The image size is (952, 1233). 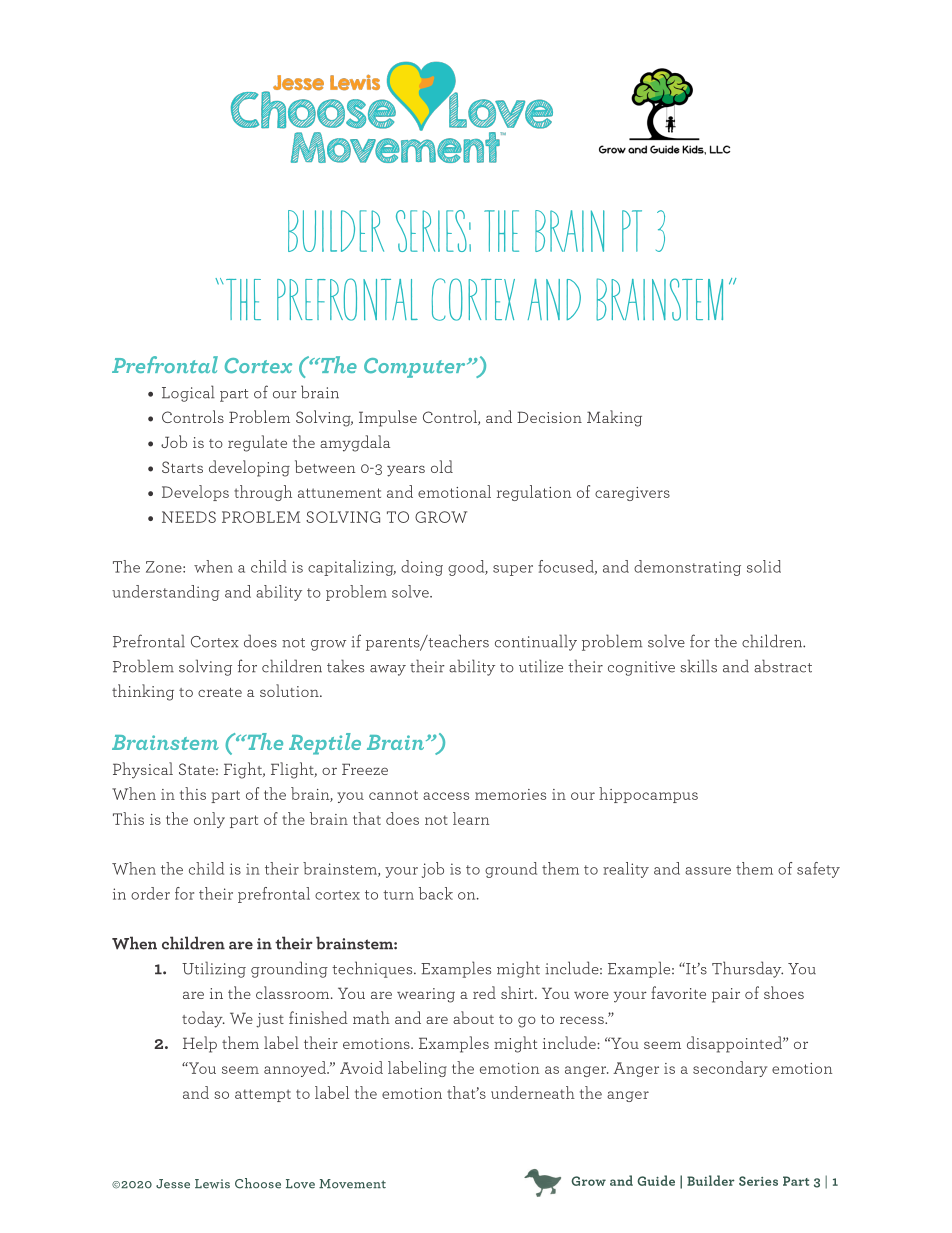 I want to click on Lewis, so click(x=212, y=1184).
